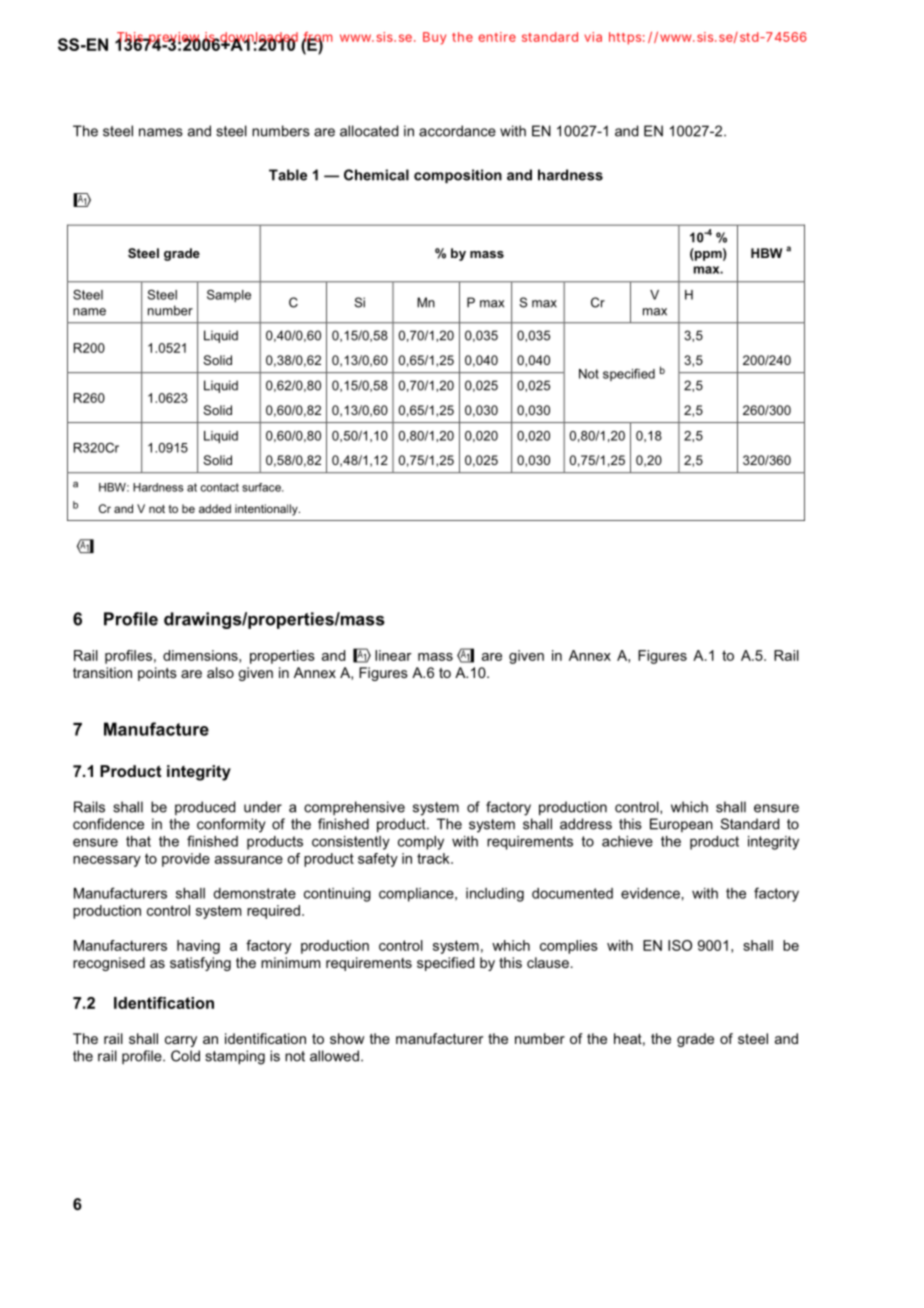  Describe the element at coordinates (376, 175) in the document. I see `Chemical` at that location.
